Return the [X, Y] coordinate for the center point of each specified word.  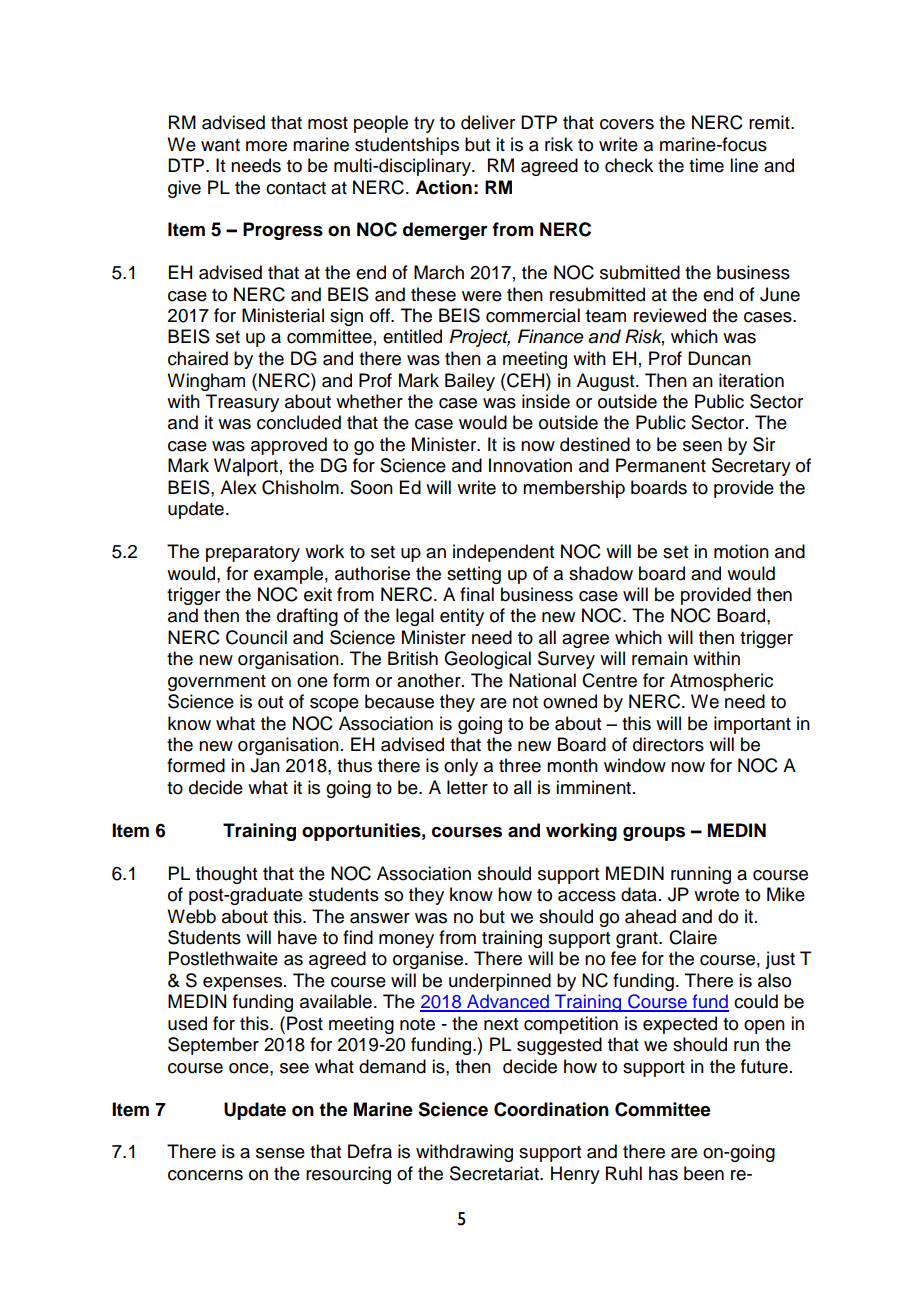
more [266, 146]
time [706, 165]
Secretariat [495, 1173]
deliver [488, 122]
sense [280, 1153]
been [704, 1173]
